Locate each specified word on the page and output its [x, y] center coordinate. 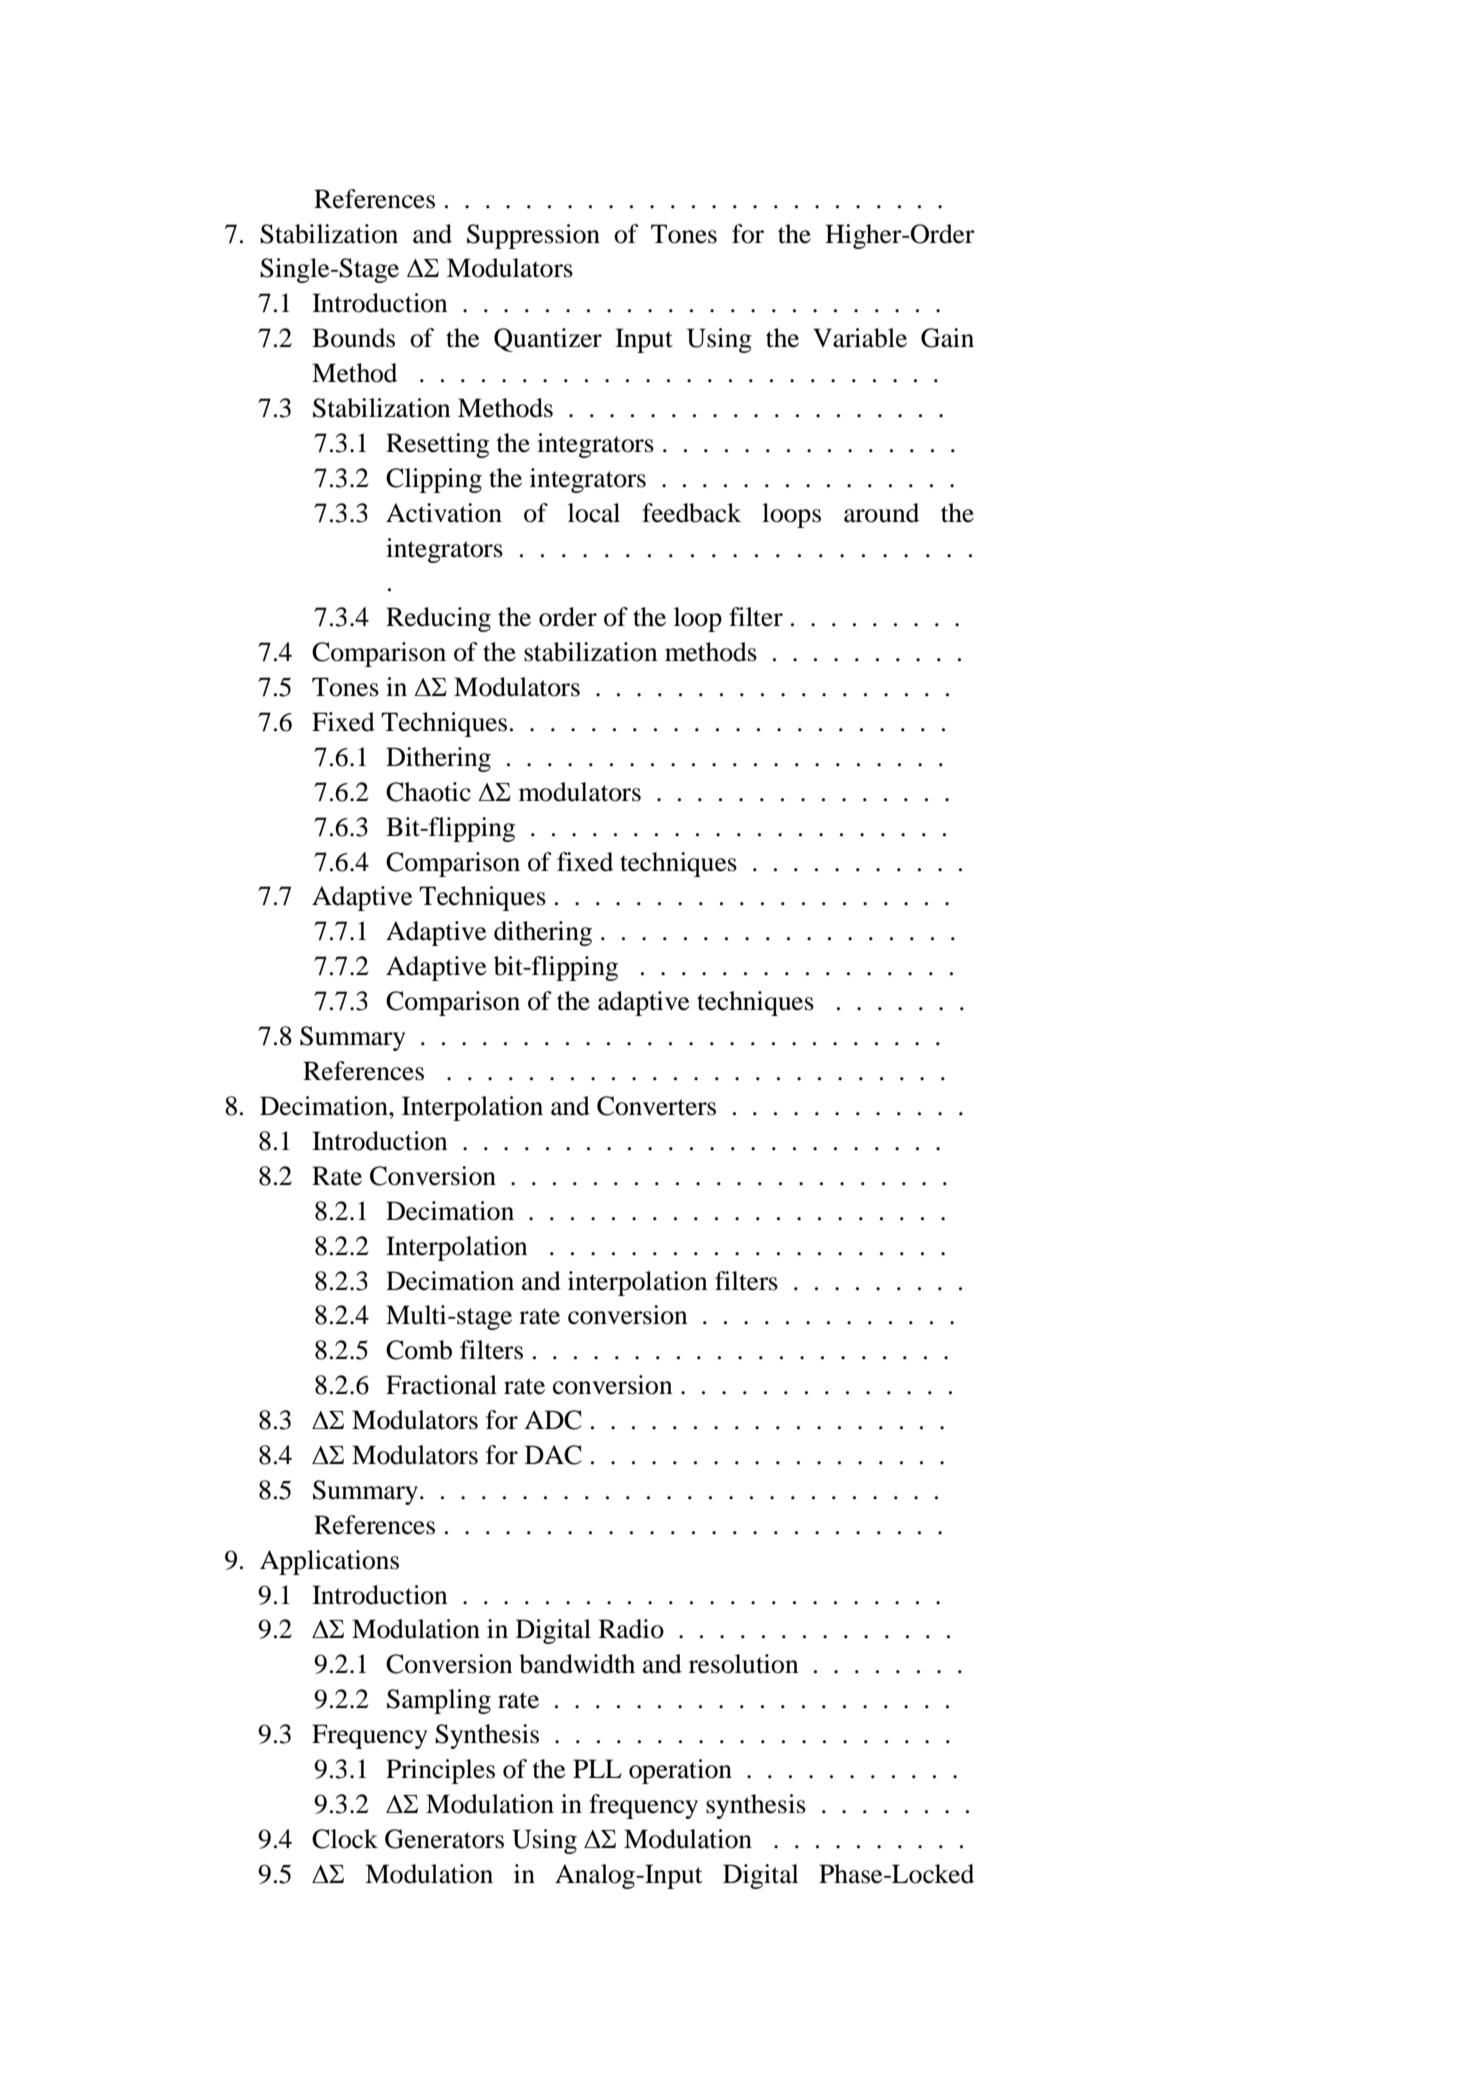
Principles [440, 1771]
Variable [860, 338]
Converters [656, 1106]
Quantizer [548, 340]
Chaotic [428, 792]
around [881, 513]
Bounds [353, 338]
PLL [597, 1768]
